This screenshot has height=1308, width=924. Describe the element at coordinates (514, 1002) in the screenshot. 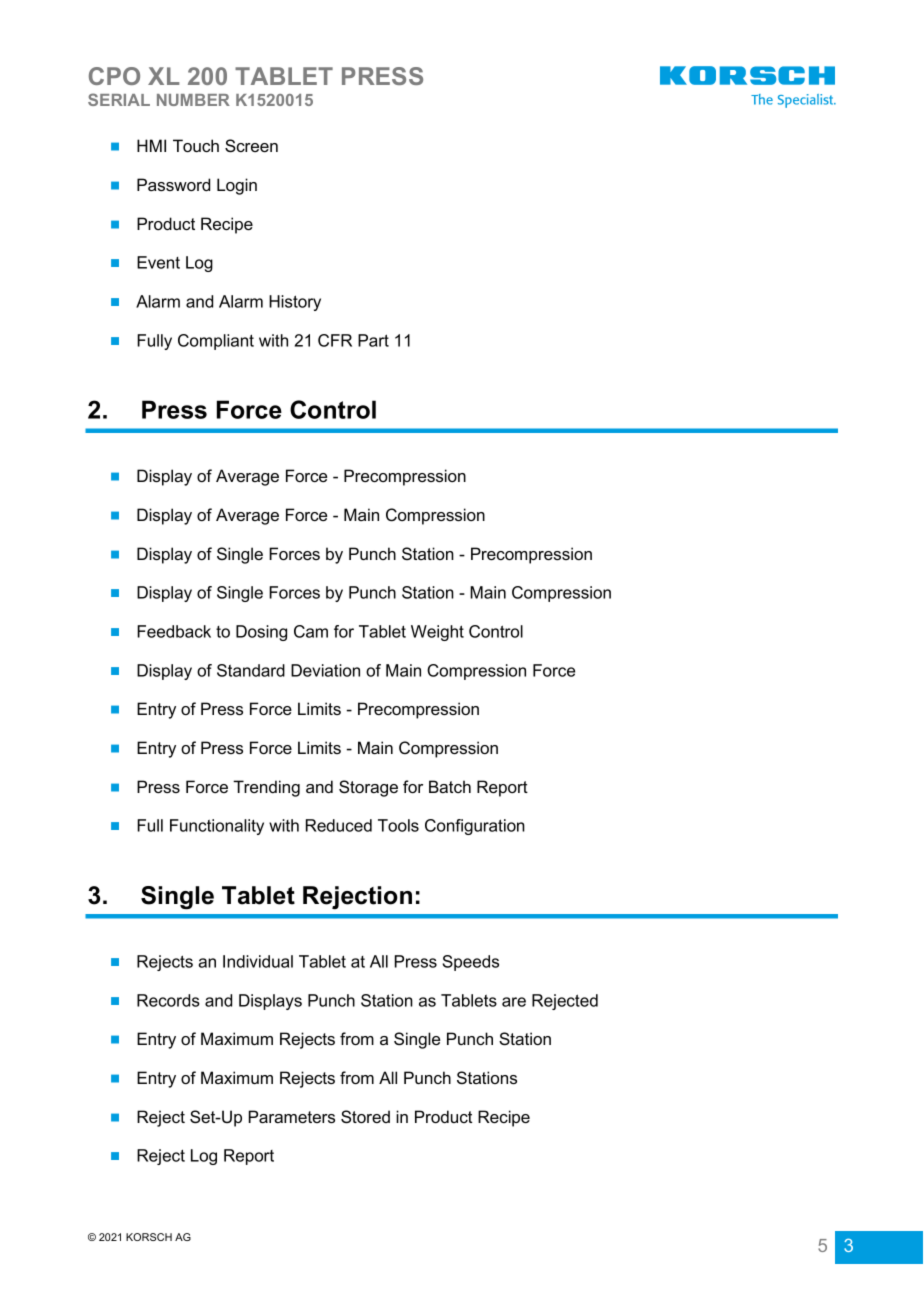

I see `are` at that location.
